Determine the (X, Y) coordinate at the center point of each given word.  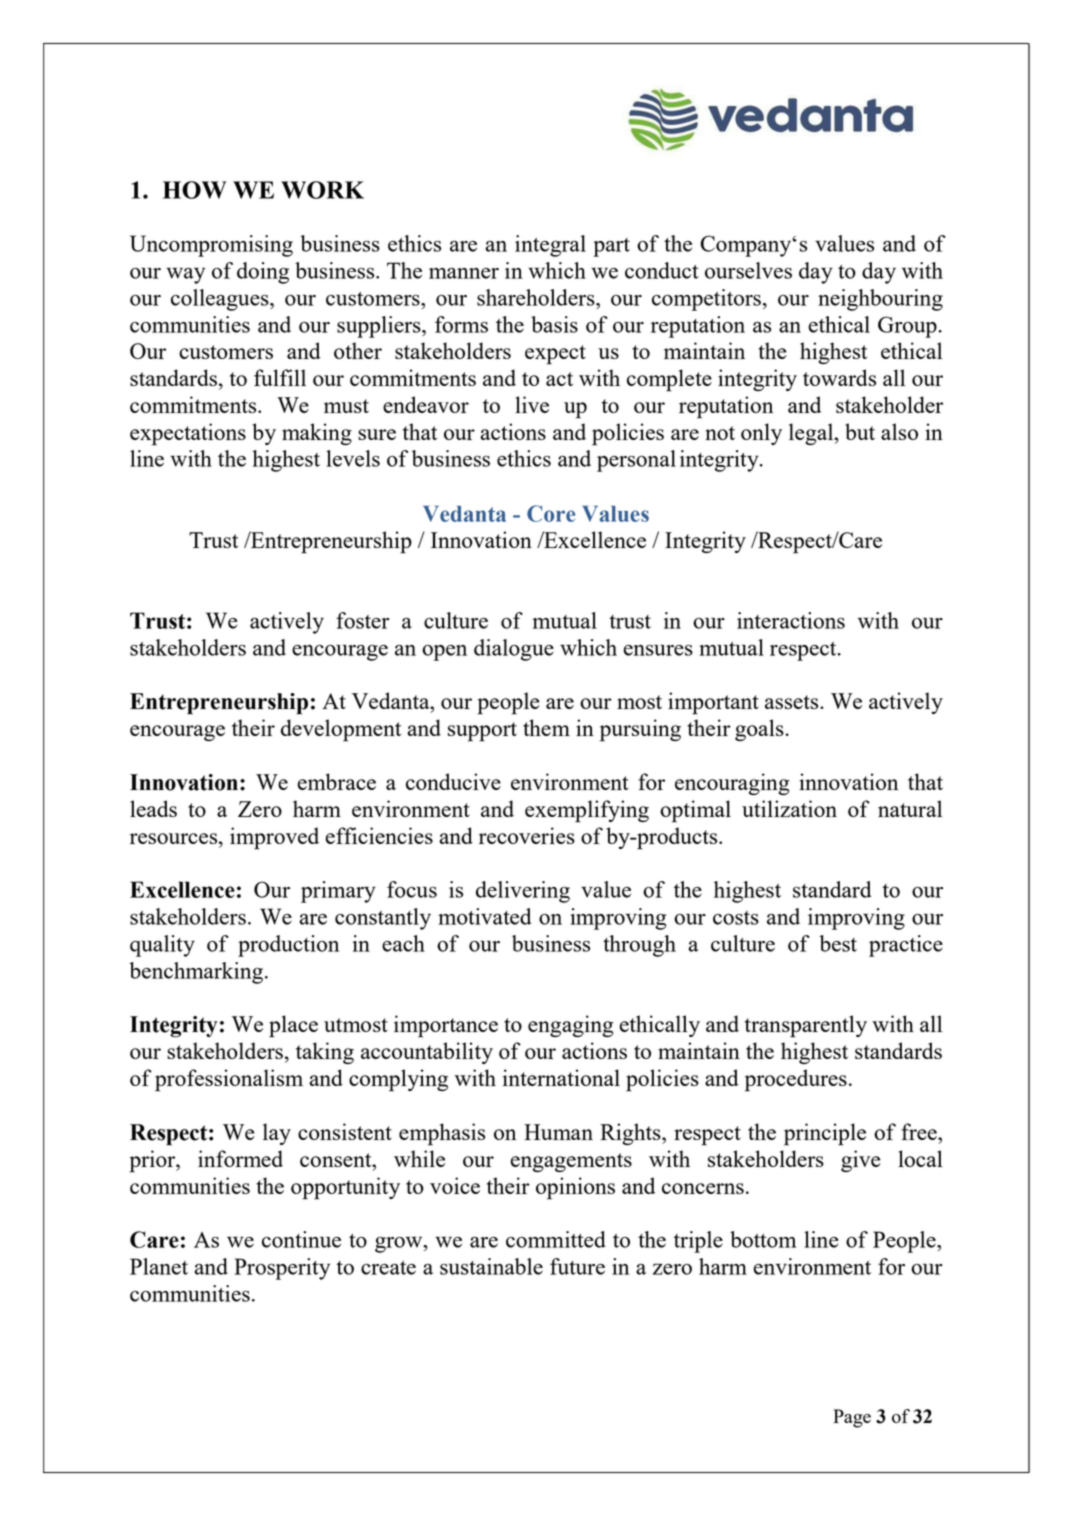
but (860, 431)
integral (550, 246)
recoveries (527, 835)
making (317, 434)
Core (551, 513)
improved (274, 838)
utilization (789, 808)
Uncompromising (211, 246)
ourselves (748, 270)
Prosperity (282, 1269)
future (577, 1266)
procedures (796, 1080)
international (561, 1077)
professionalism (229, 1080)
